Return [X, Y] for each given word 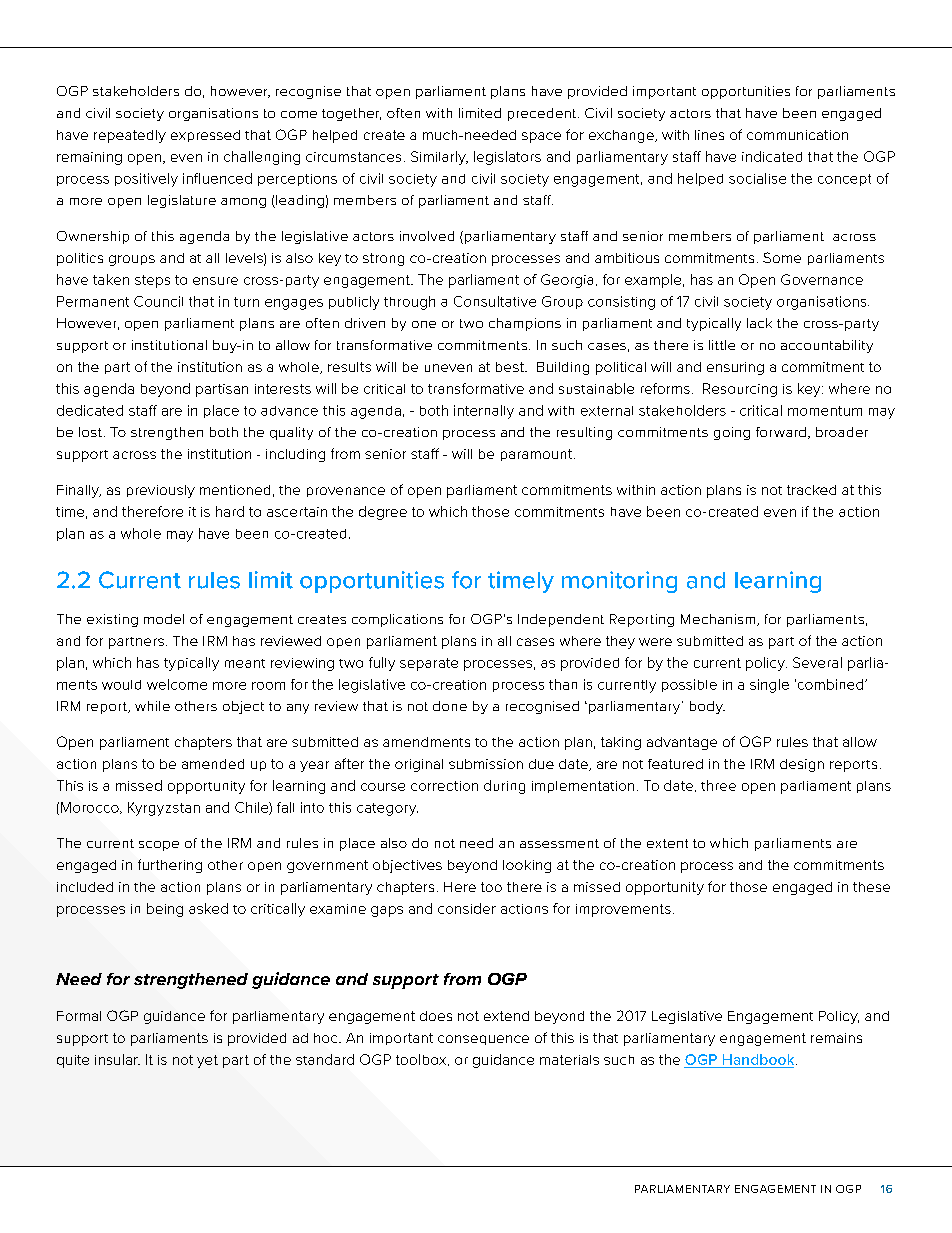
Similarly [439, 158]
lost [90, 432]
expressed [205, 136]
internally [484, 412]
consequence [483, 1040]
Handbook [760, 1059]
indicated [772, 156]
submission [486, 764]
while [152, 706]
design [802, 765]
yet [207, 1061]
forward [781, 432]
